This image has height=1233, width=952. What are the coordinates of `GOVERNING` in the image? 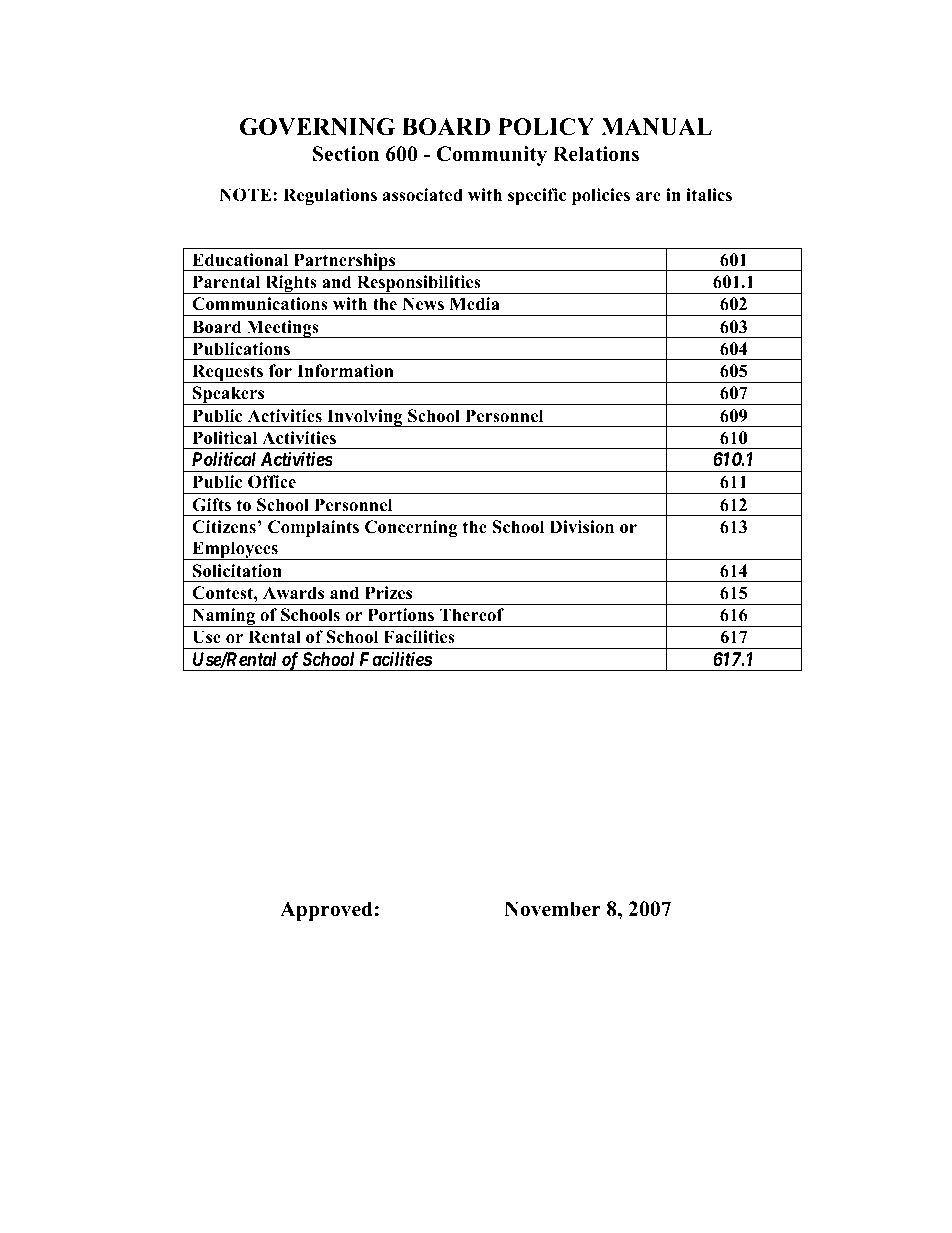 It's located at (317, 127).
